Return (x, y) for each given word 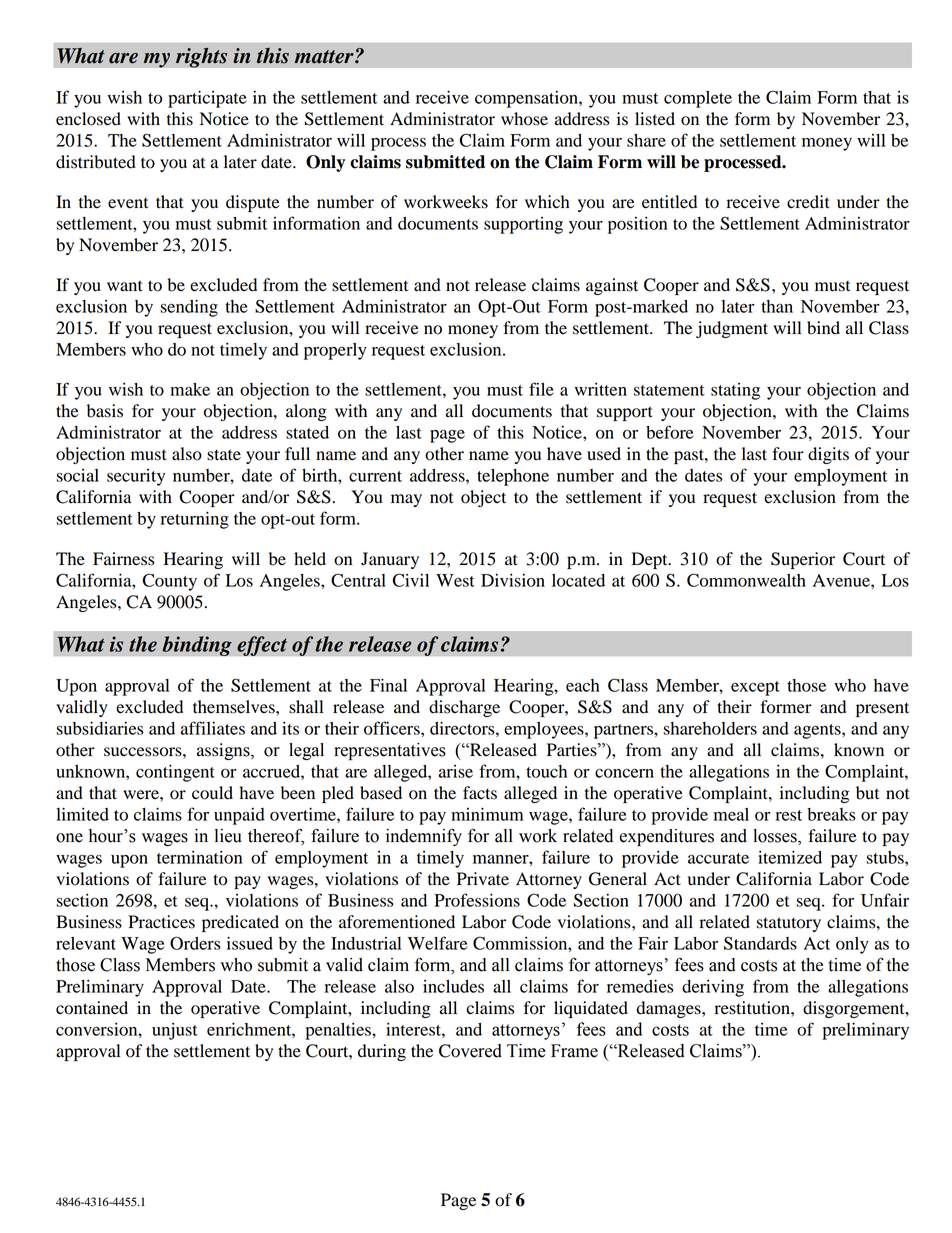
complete (698, 99)
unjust (175, 1031)
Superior (803, 560)
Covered (470, 1051)
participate (207, 99)
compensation (527, 99)
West (455, 580)
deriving (713, 988)
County (169, 582)
